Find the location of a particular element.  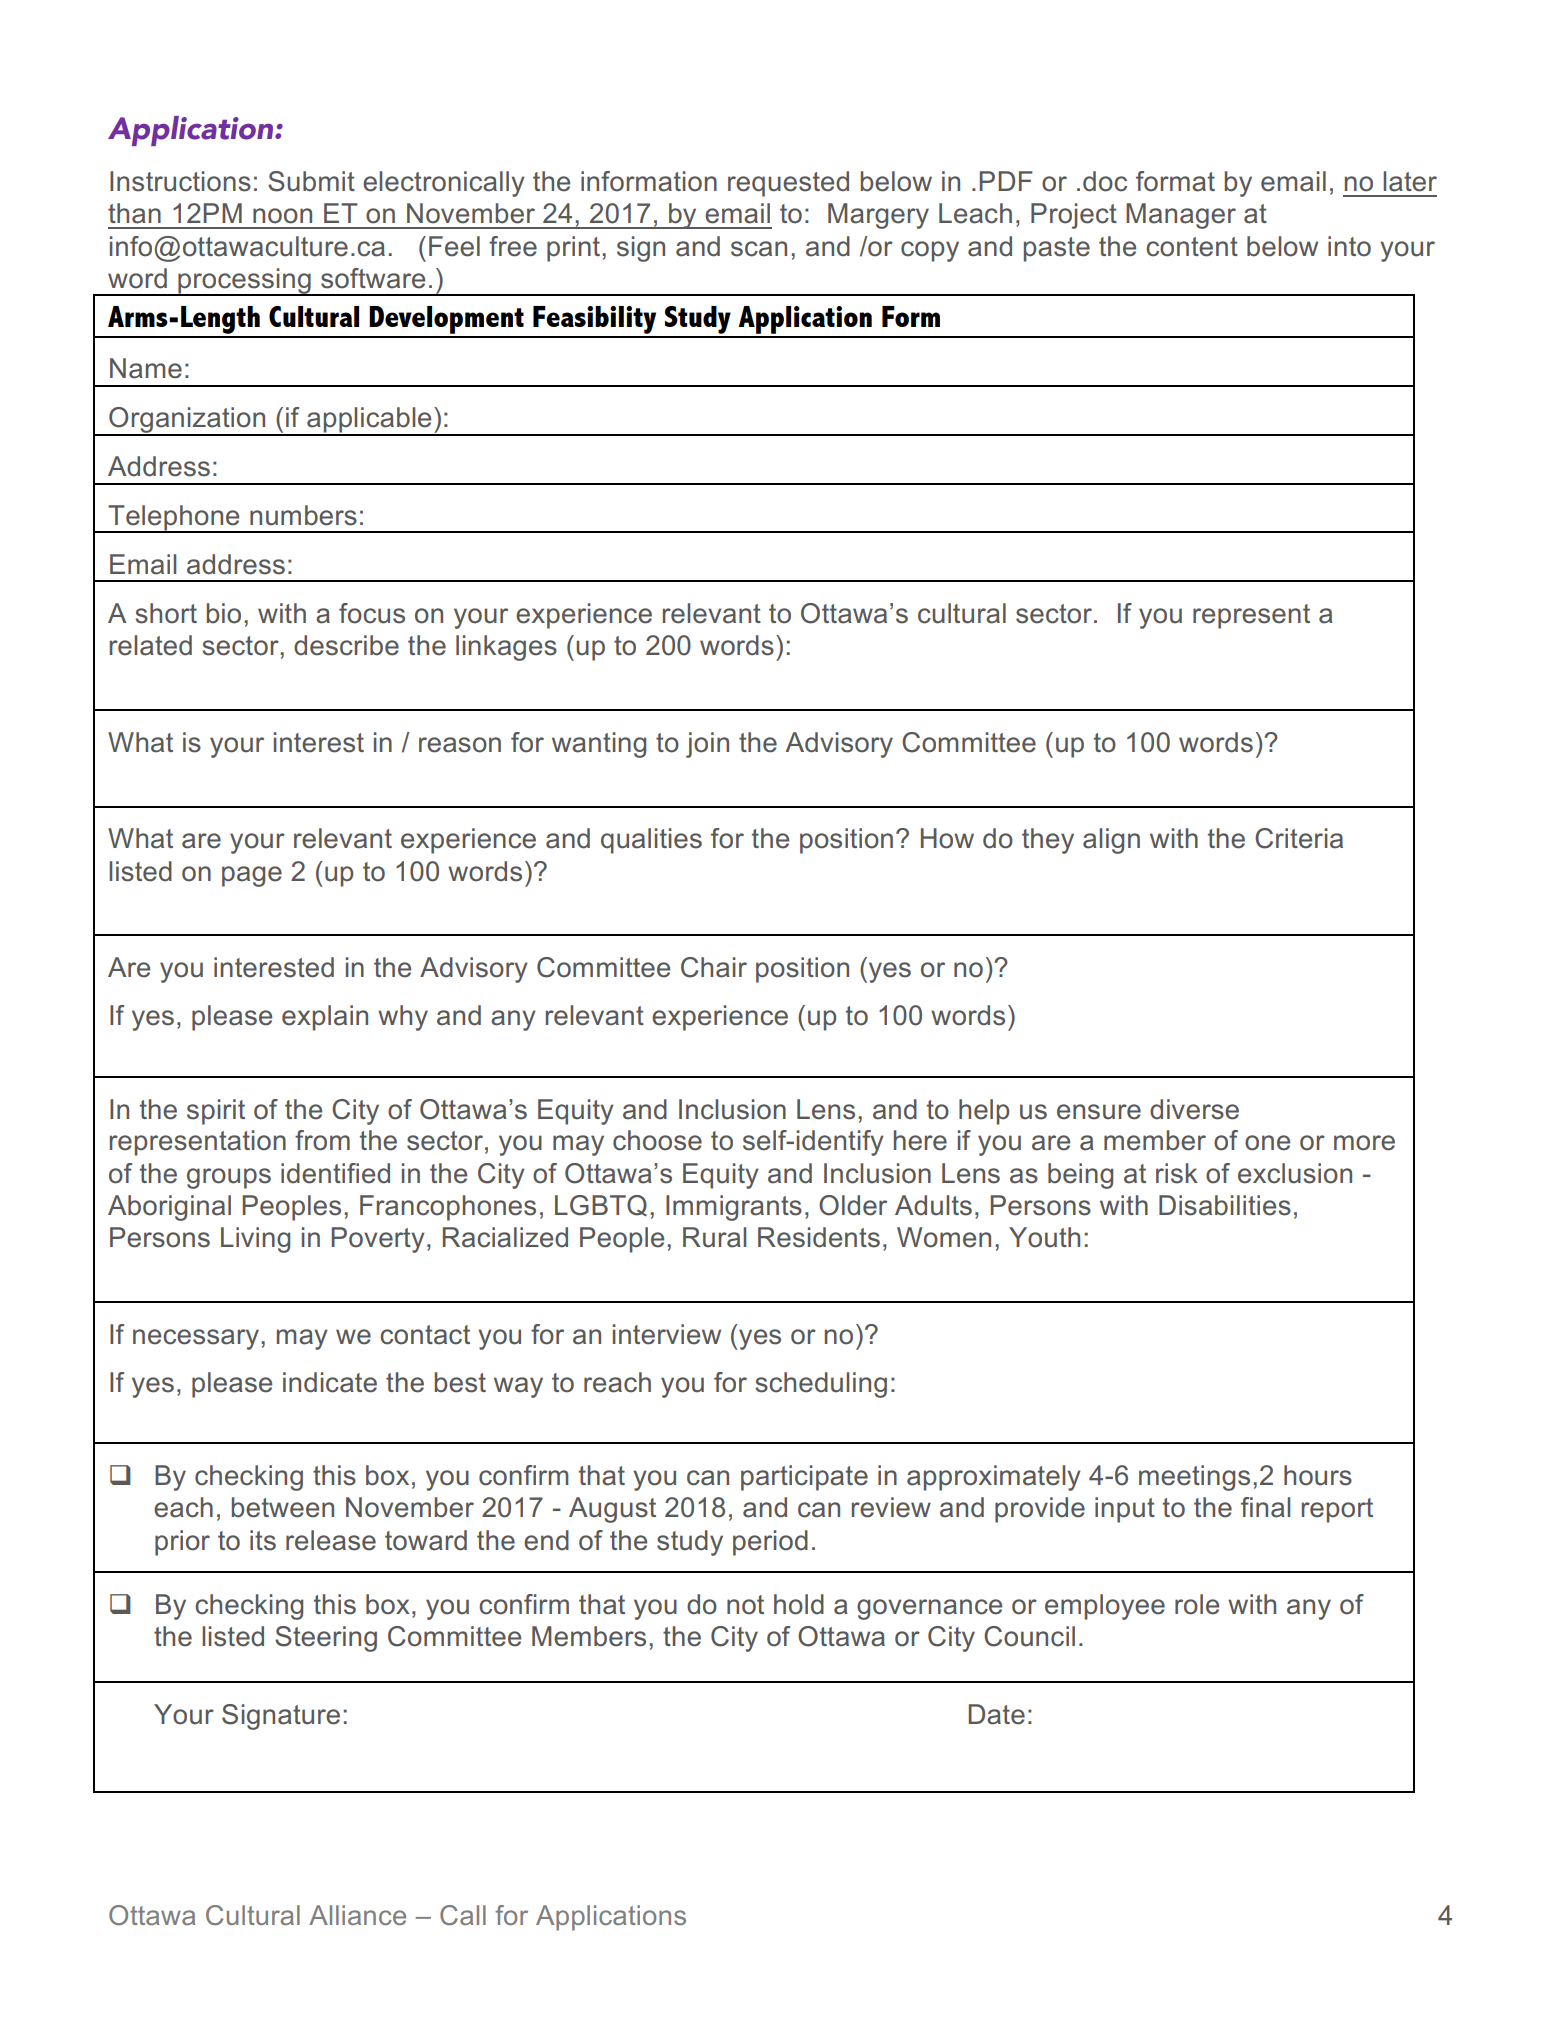

noon is located at coordinates (282, 216).
